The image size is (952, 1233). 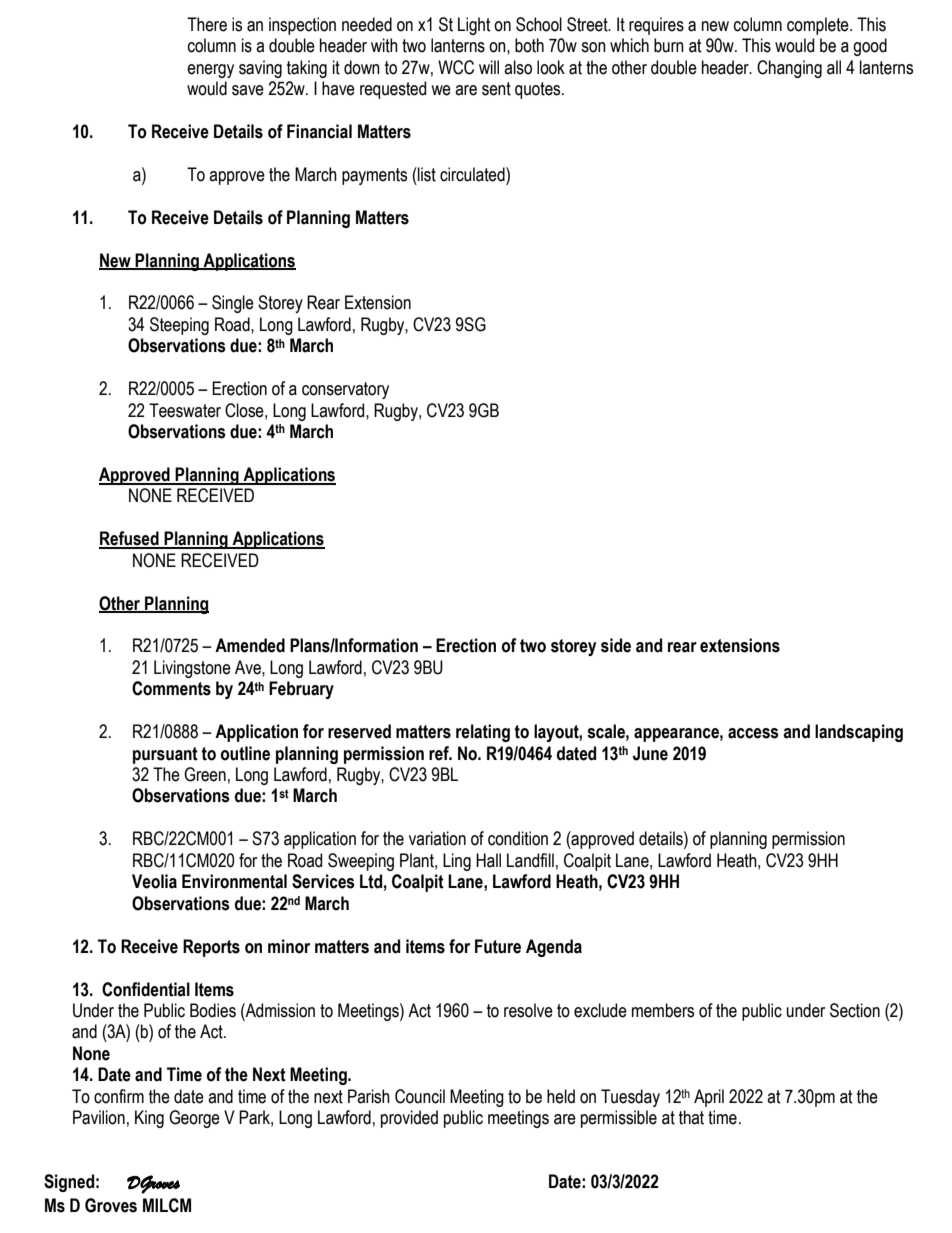 What do you see at coordinates (489, 67) in the document?
I see `will` at bounding box center [489, 67].
